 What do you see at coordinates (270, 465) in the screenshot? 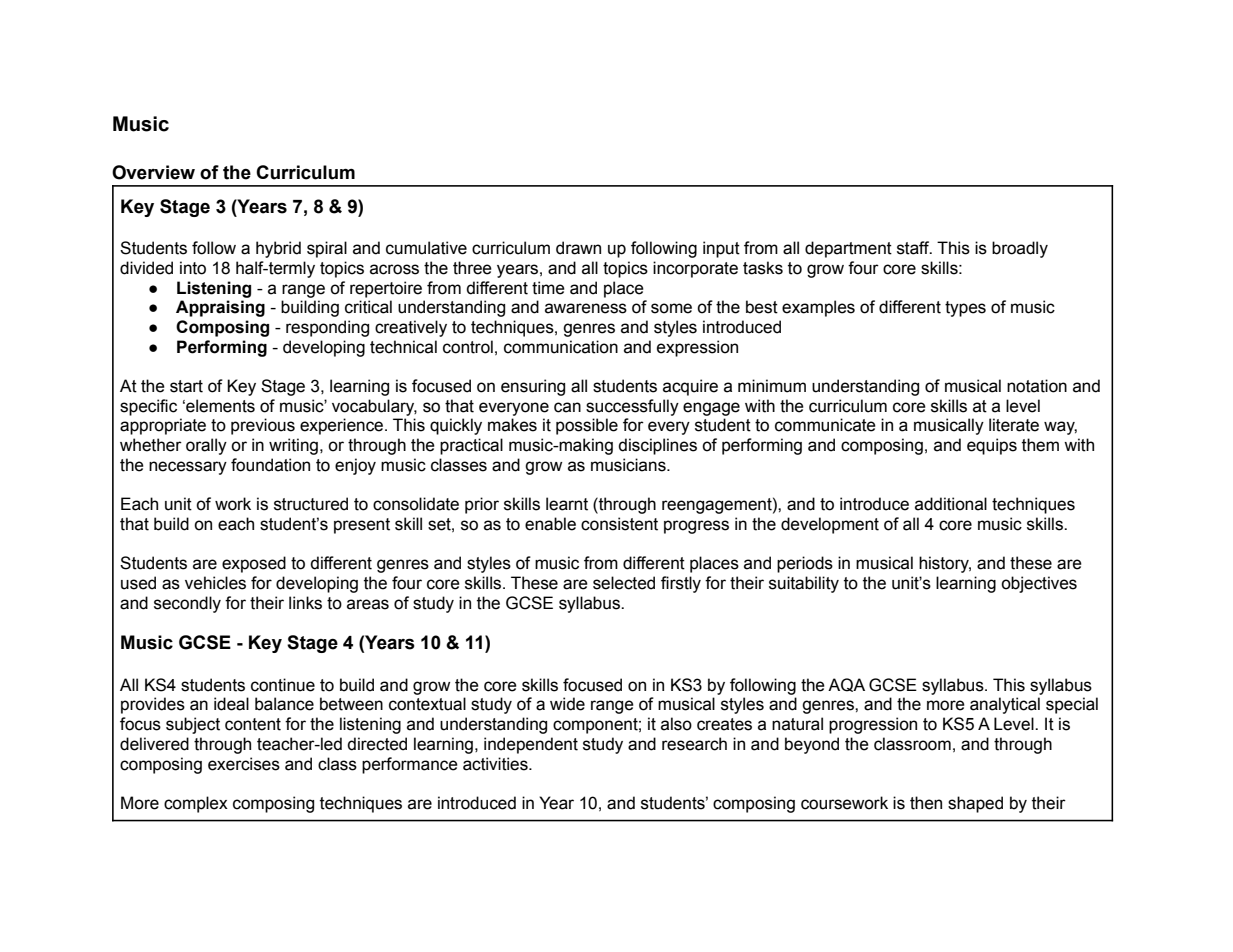
I see `foundation` at bounding box center [270, 465].
